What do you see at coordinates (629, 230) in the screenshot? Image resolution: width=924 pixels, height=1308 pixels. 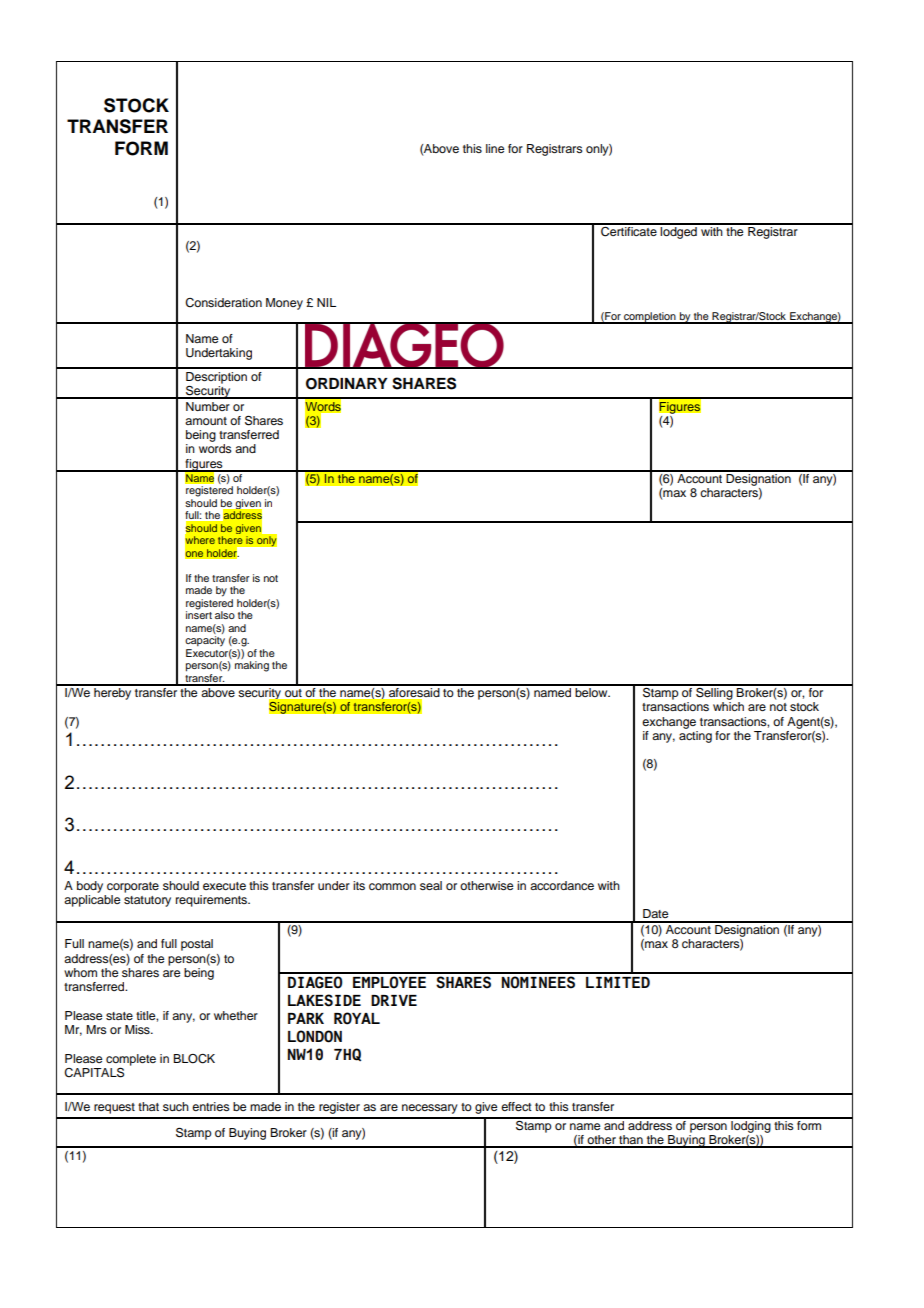 I see `Certificate` at bounding box center [629, 230].
